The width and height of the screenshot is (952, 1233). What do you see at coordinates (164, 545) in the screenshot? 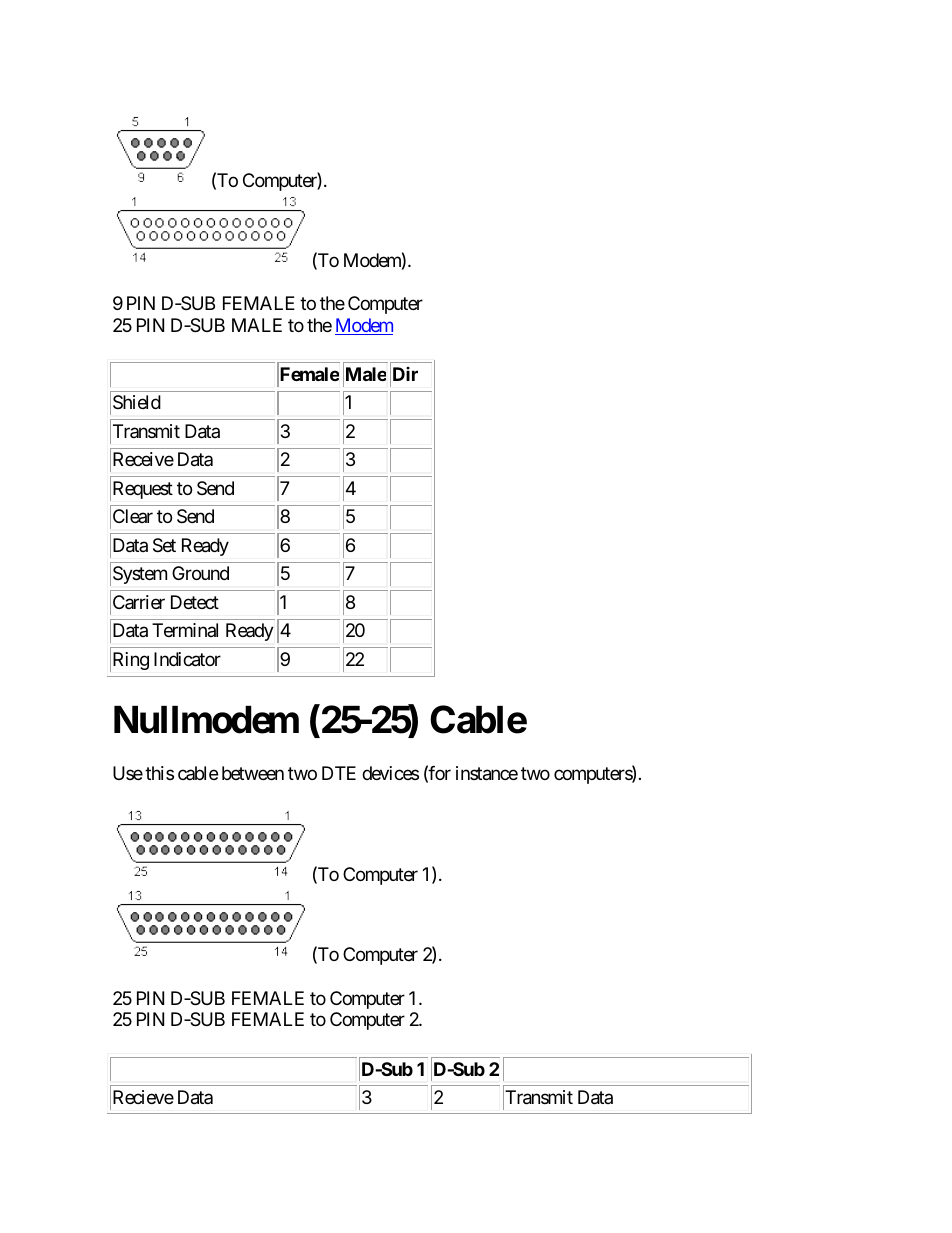
I see `Set` at bounding box center [164, 545].
